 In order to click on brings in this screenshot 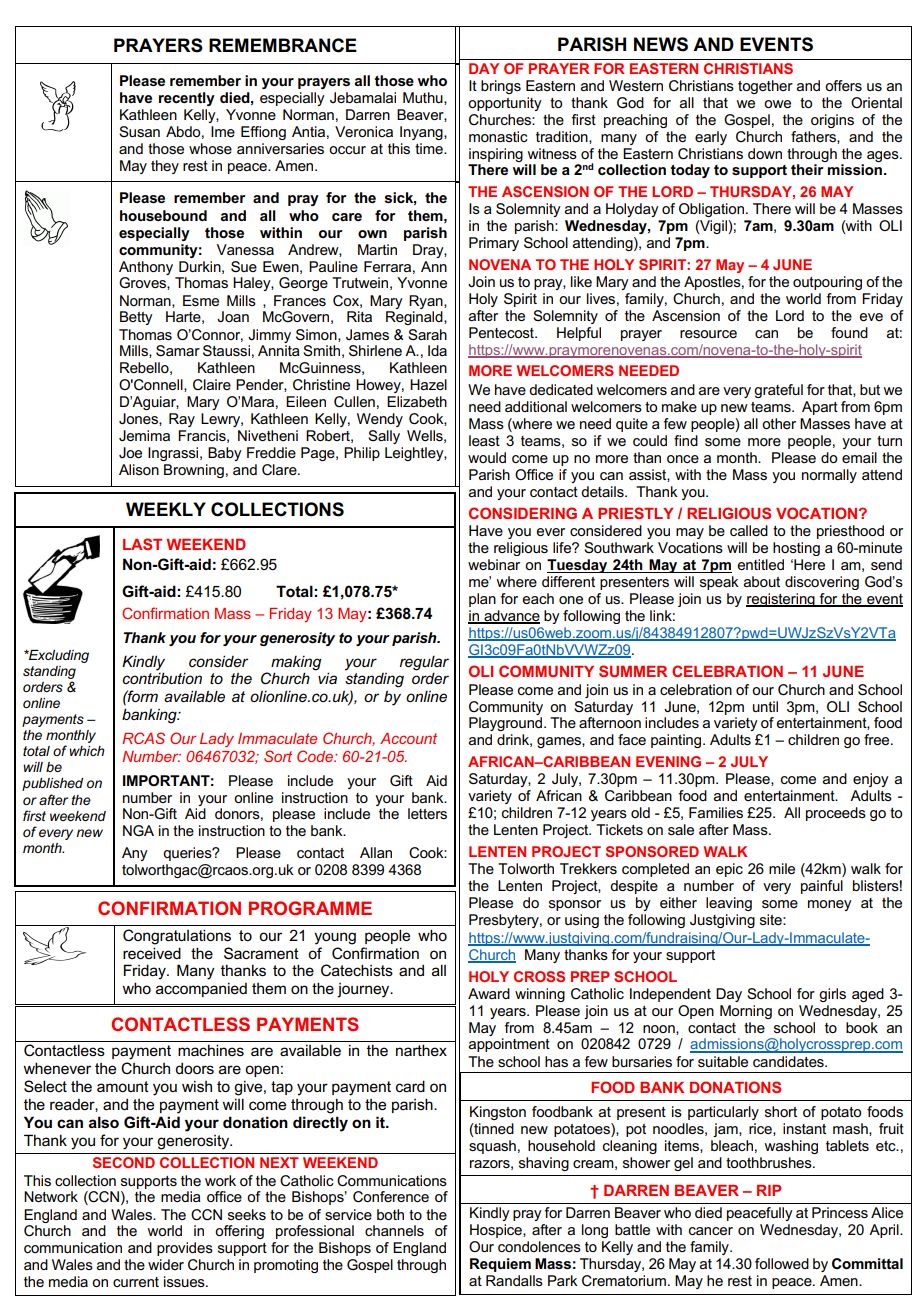, I will do `click(501, 87)`.
